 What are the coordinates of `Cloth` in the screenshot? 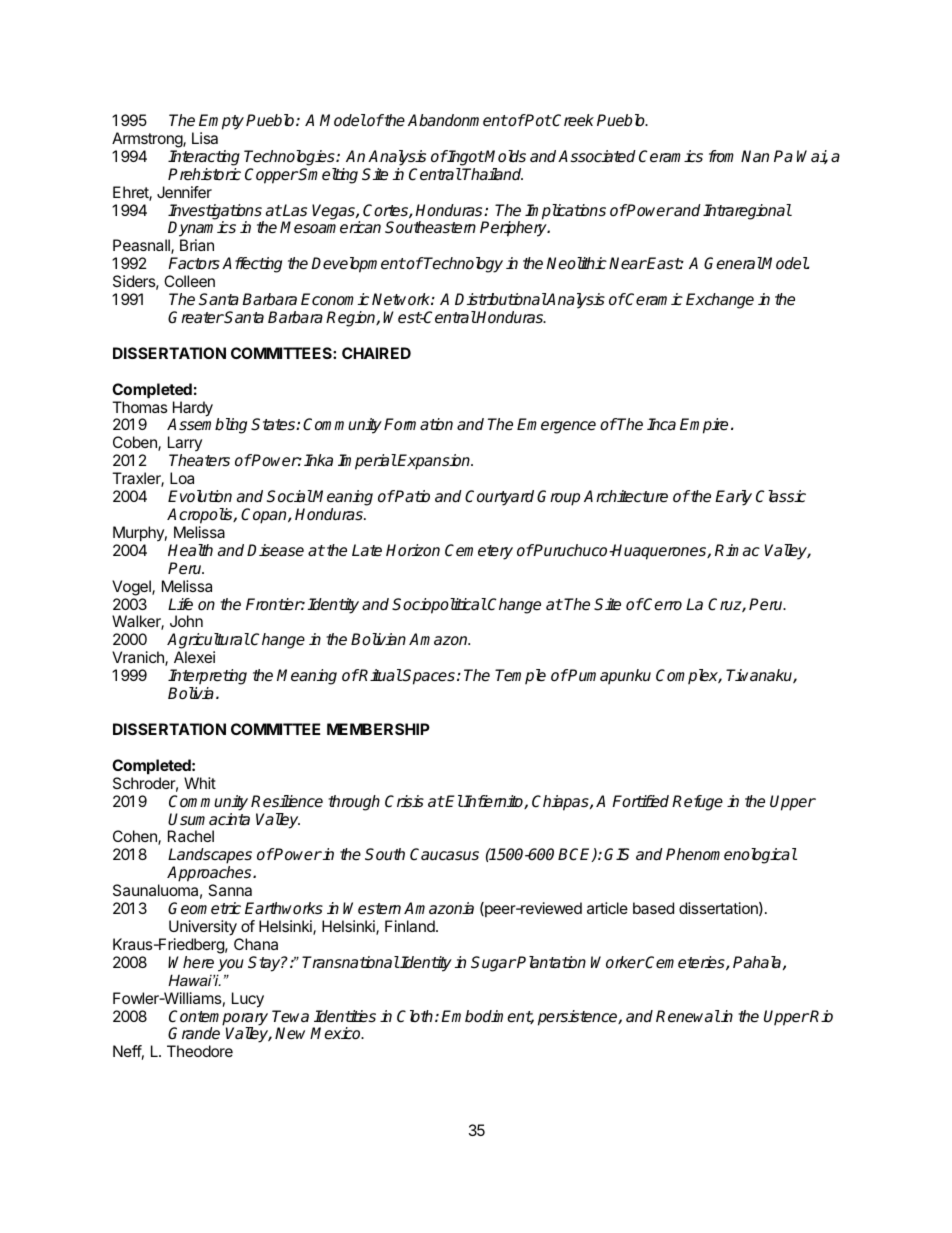 It's located at (416, 1016).
